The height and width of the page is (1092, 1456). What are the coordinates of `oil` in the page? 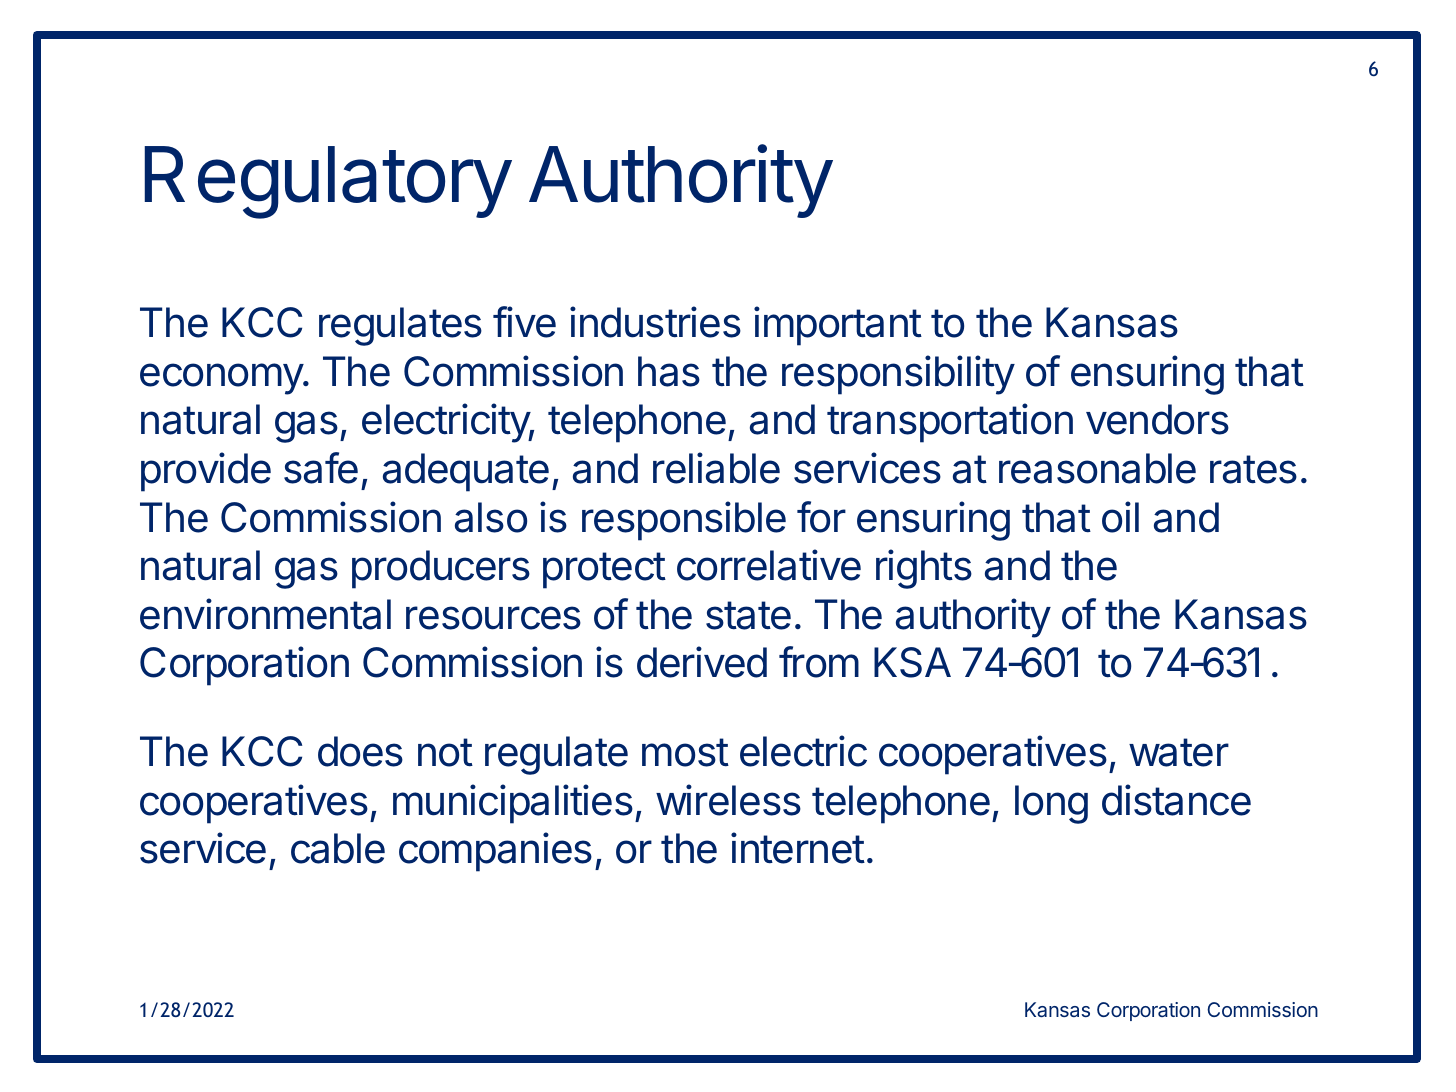 It's located at (1120, 517).
